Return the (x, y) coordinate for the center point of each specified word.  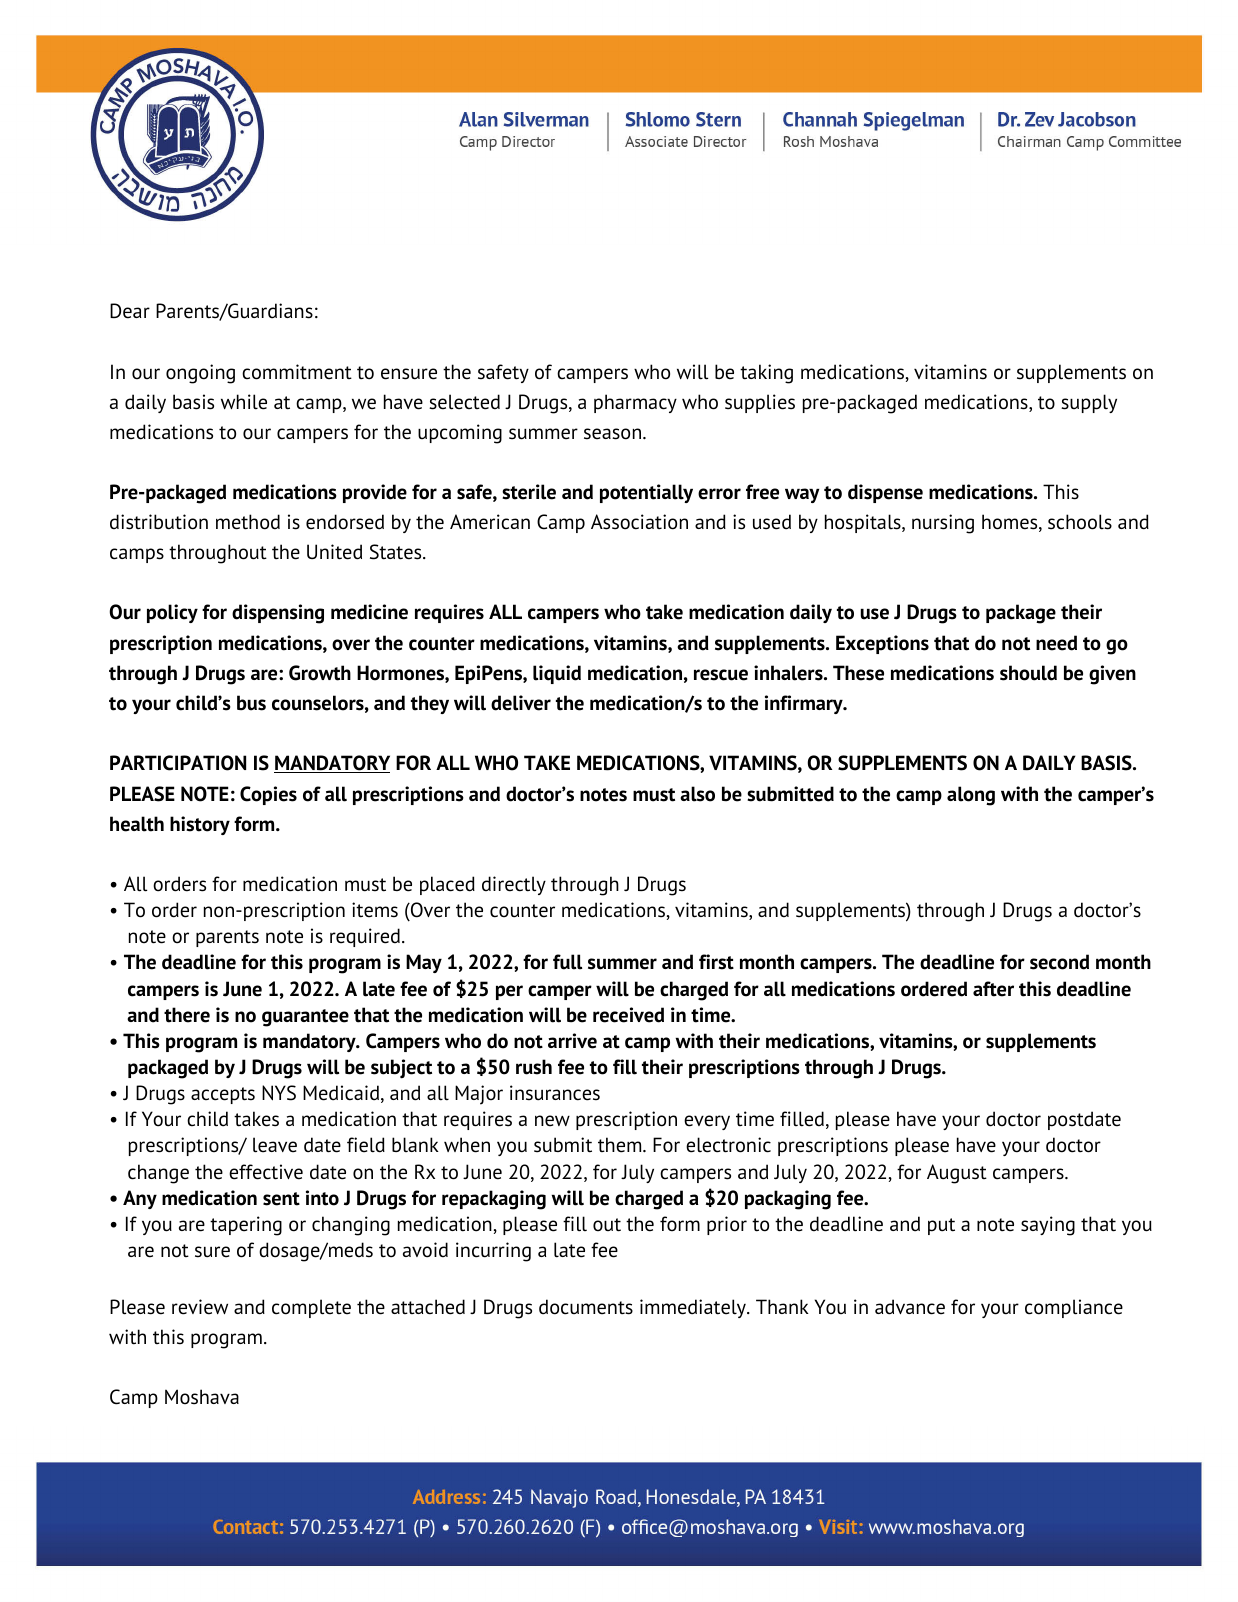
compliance (1074, 1308)
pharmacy (635, 403)
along (971, 796)
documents (586, 1307)
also (697, 794)
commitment (297, 372)
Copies (268, 795)
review (200, 1307)
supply (1089, 403)
